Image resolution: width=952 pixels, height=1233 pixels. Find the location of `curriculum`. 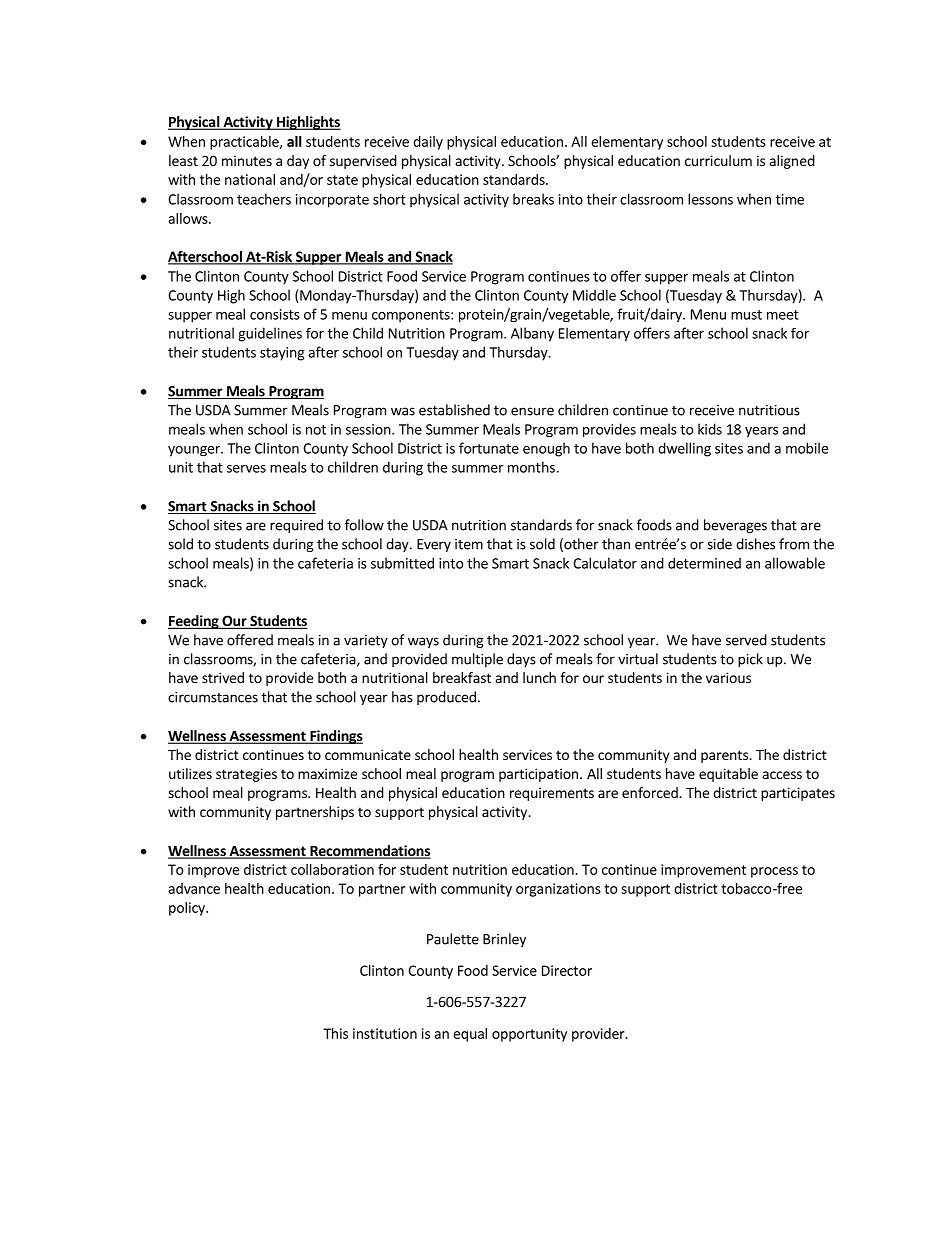

curriculum is located at coordinates (718, 160).
